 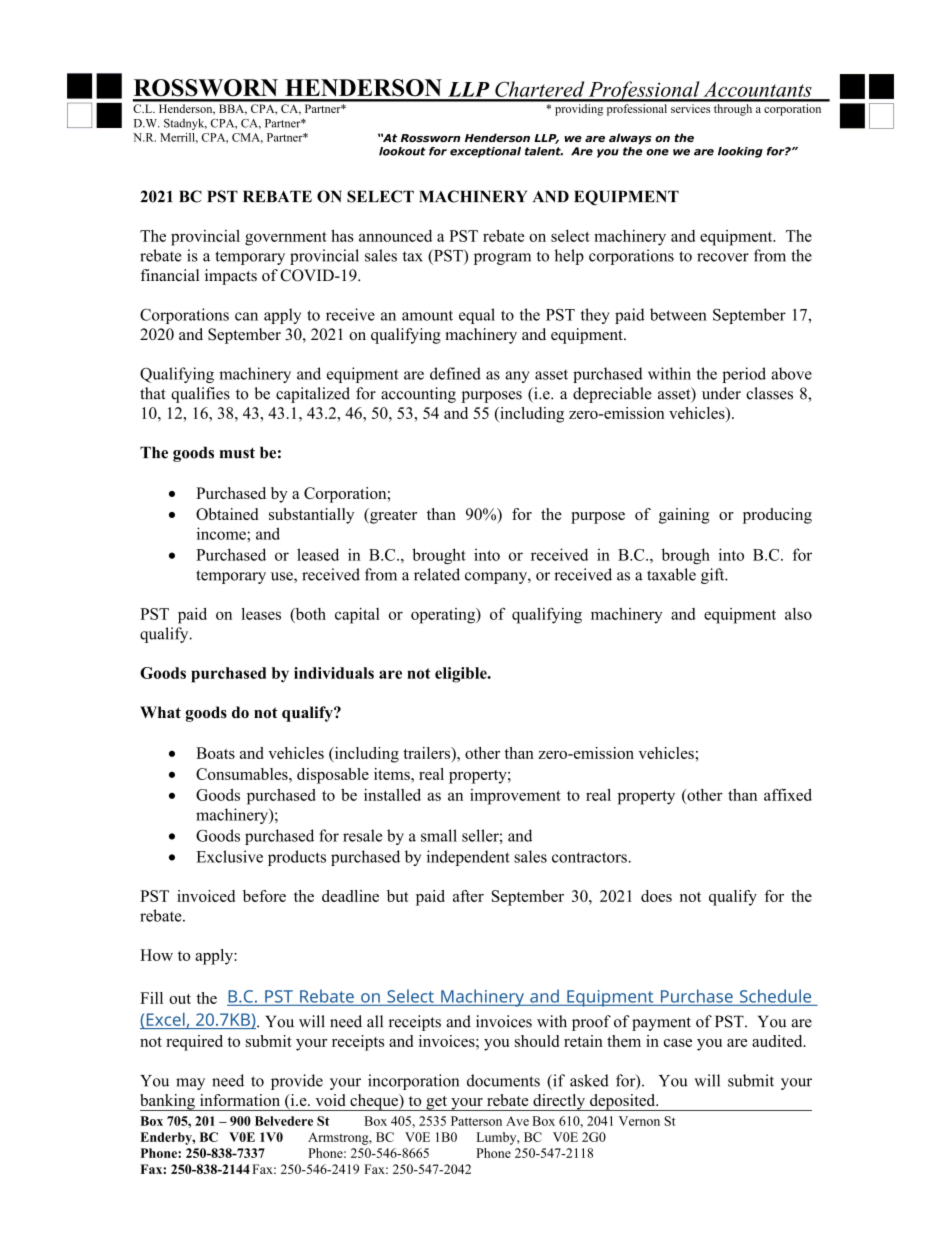 What do you see at coordinates (740, 152) in the screenshot?
I see `looking` at bounding box center [740, 152].
